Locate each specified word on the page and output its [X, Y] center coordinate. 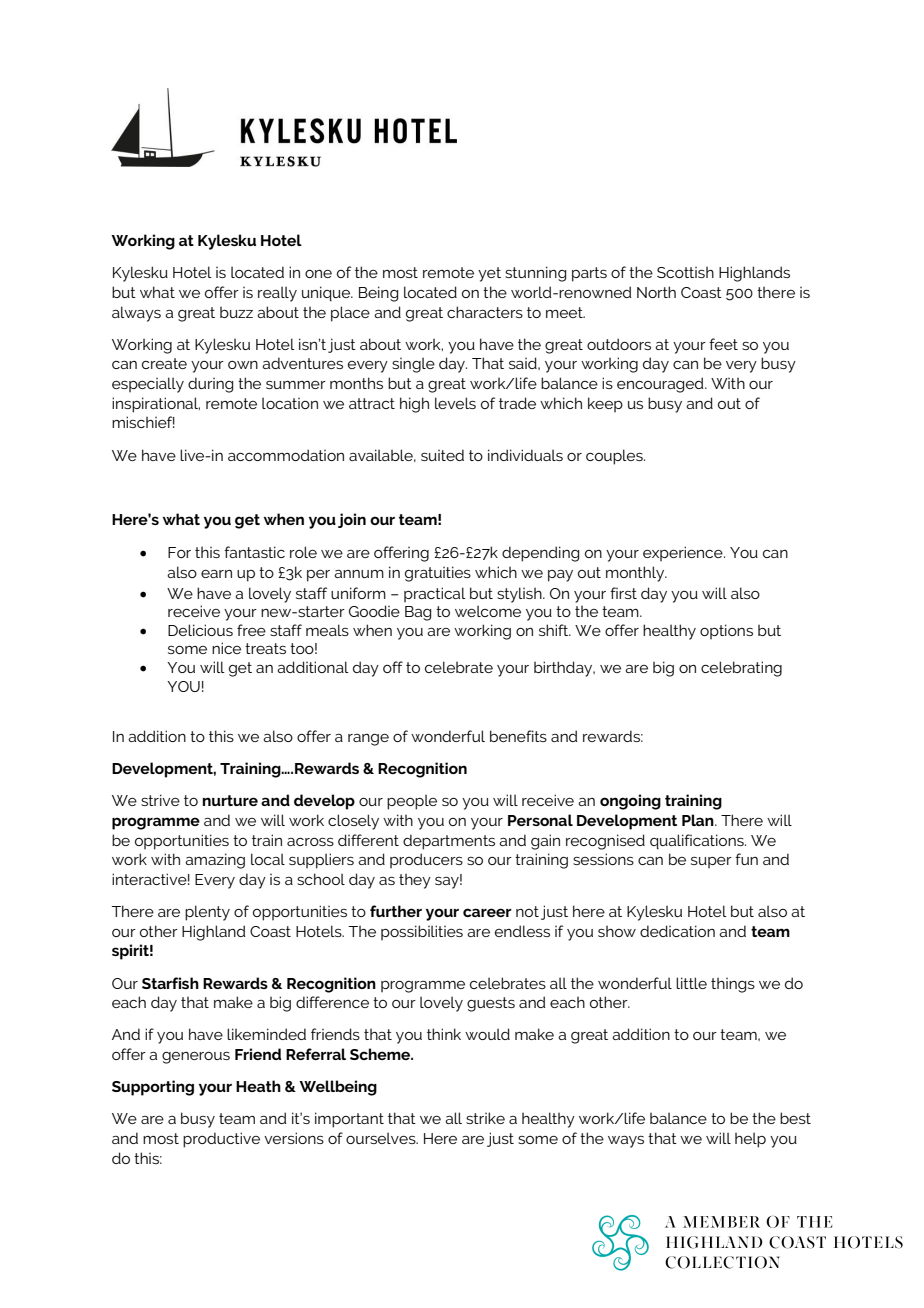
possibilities [422, 932]
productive [221, 1140]
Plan [699, 820]
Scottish [685, 272]
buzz [236, 312]
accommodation [286, 455]
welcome [488, 611]
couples [615, 457]
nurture [230, 800]
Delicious [200, 630]
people [412, 802]
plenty [207, 913]
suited [442, 455]
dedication [677, 931]
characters [485, 312]
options [726, 631]
